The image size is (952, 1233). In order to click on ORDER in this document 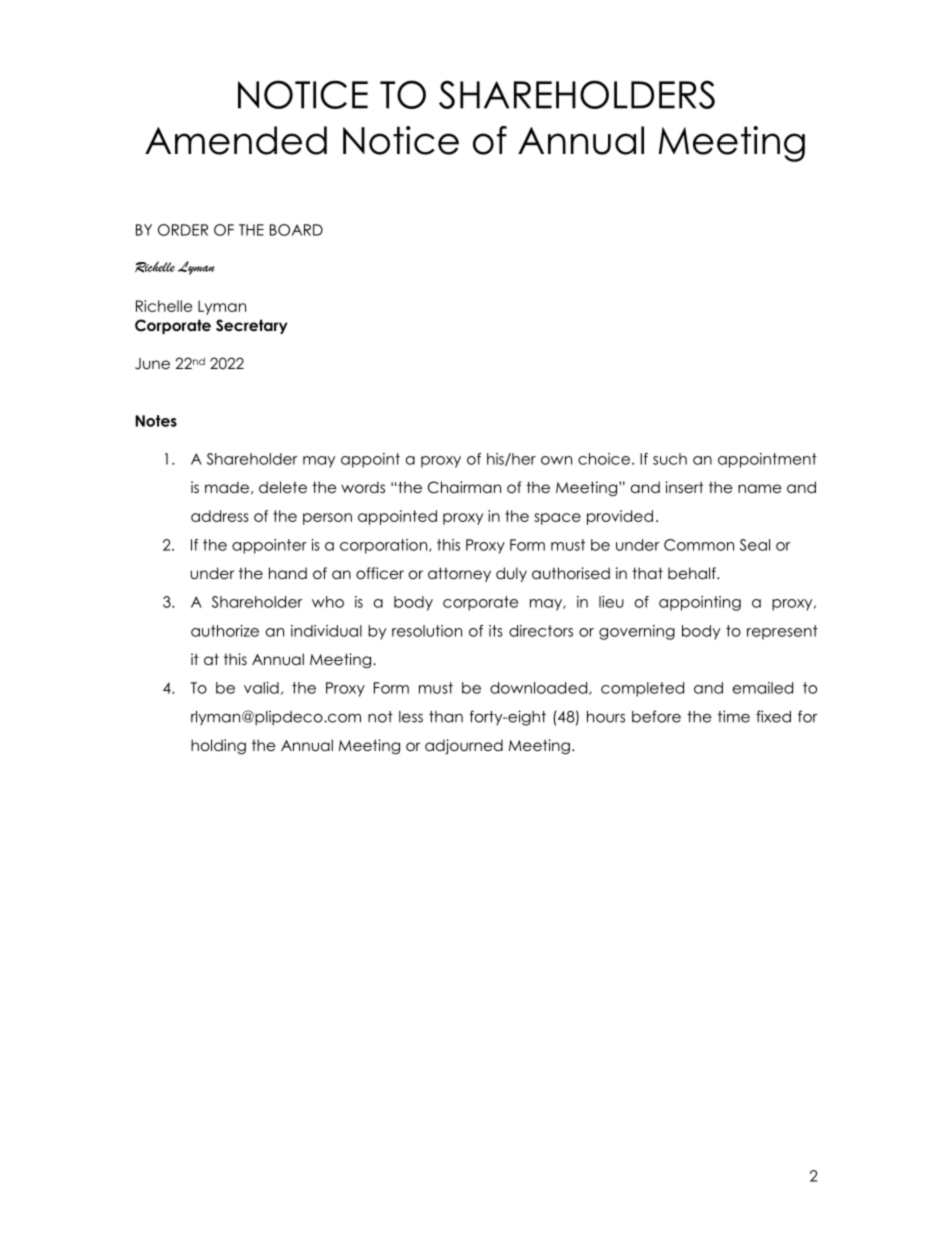, I will do `click(183, 230)`.
